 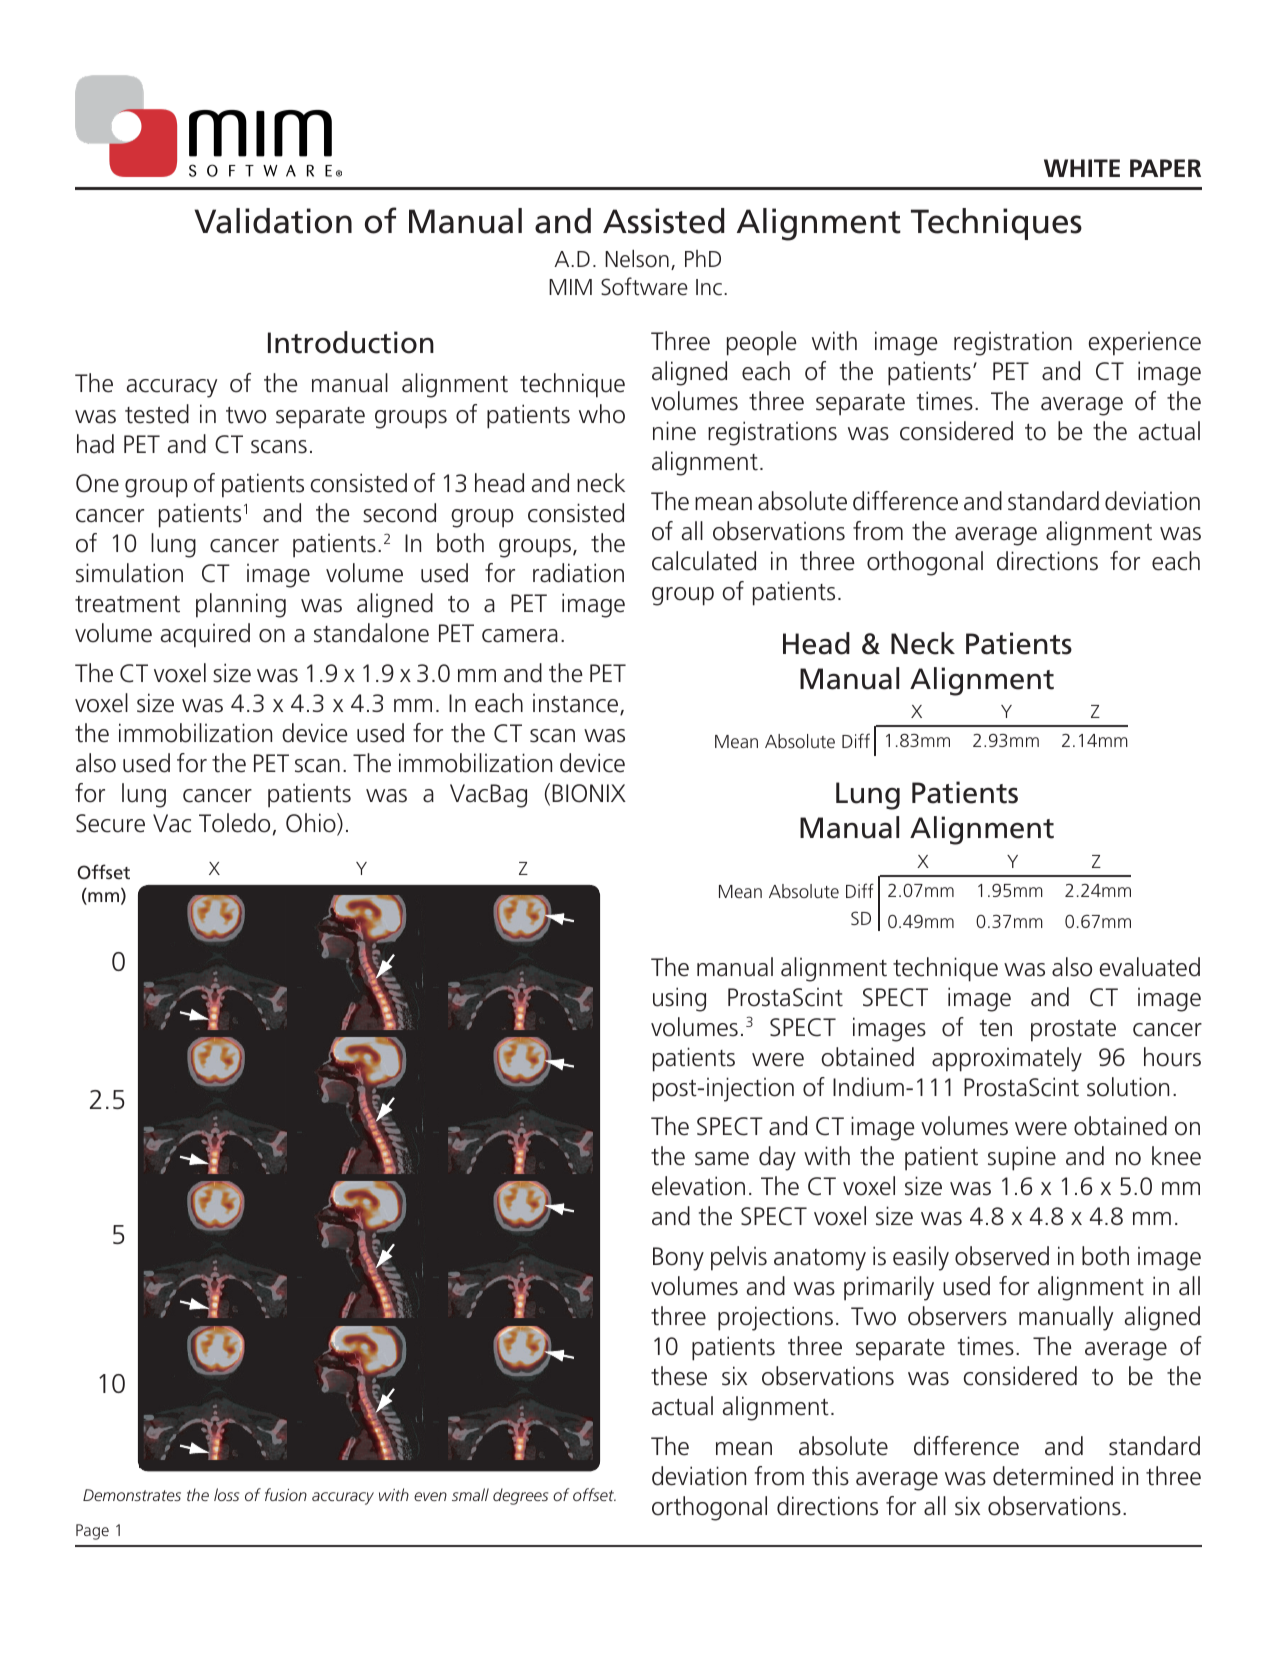 What do you see at coordinates (664, 221) in the document?
I see `Assisted` at bounding box center [664, 221].
